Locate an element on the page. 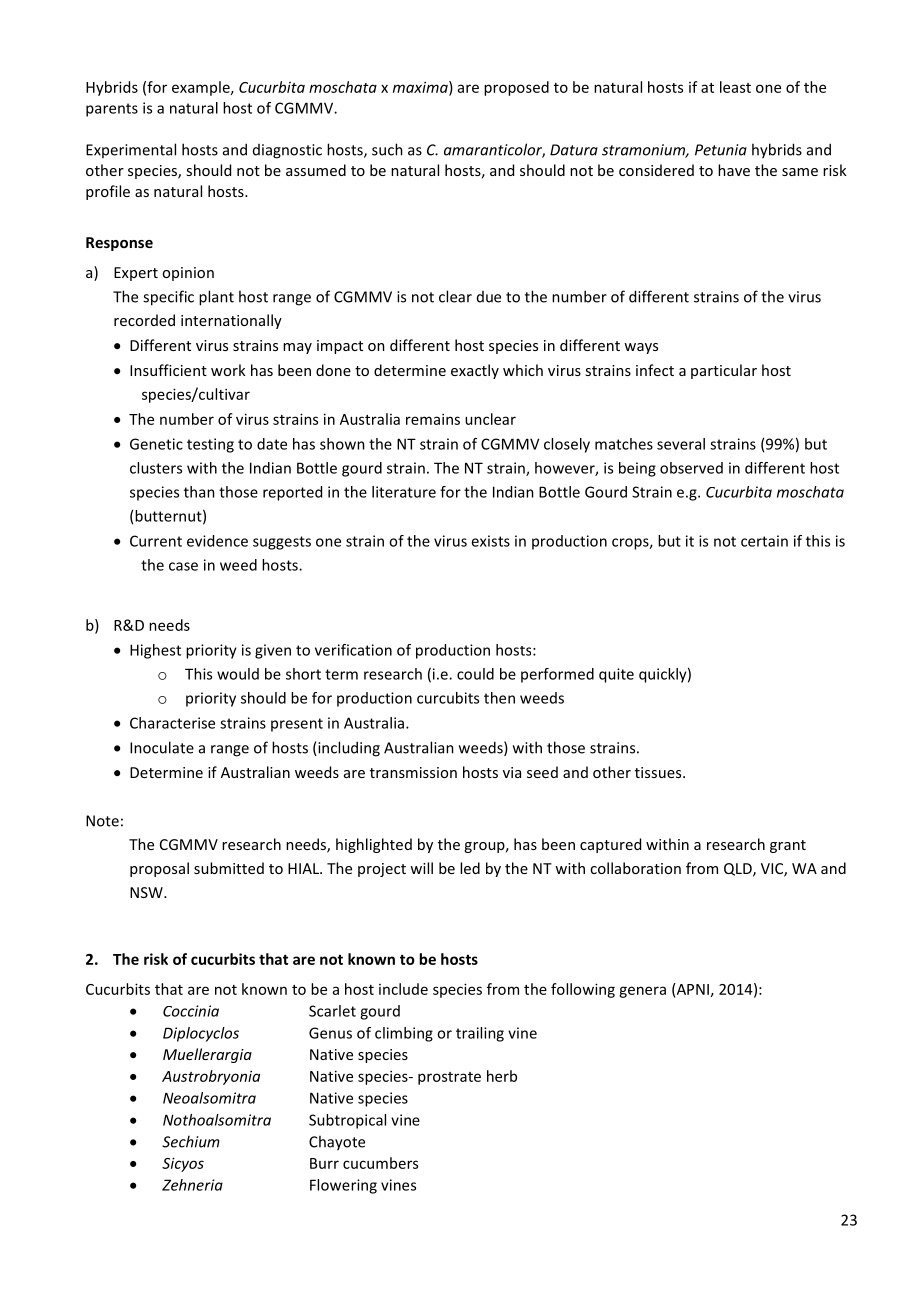  observed is located at coordinates (691, 468).
